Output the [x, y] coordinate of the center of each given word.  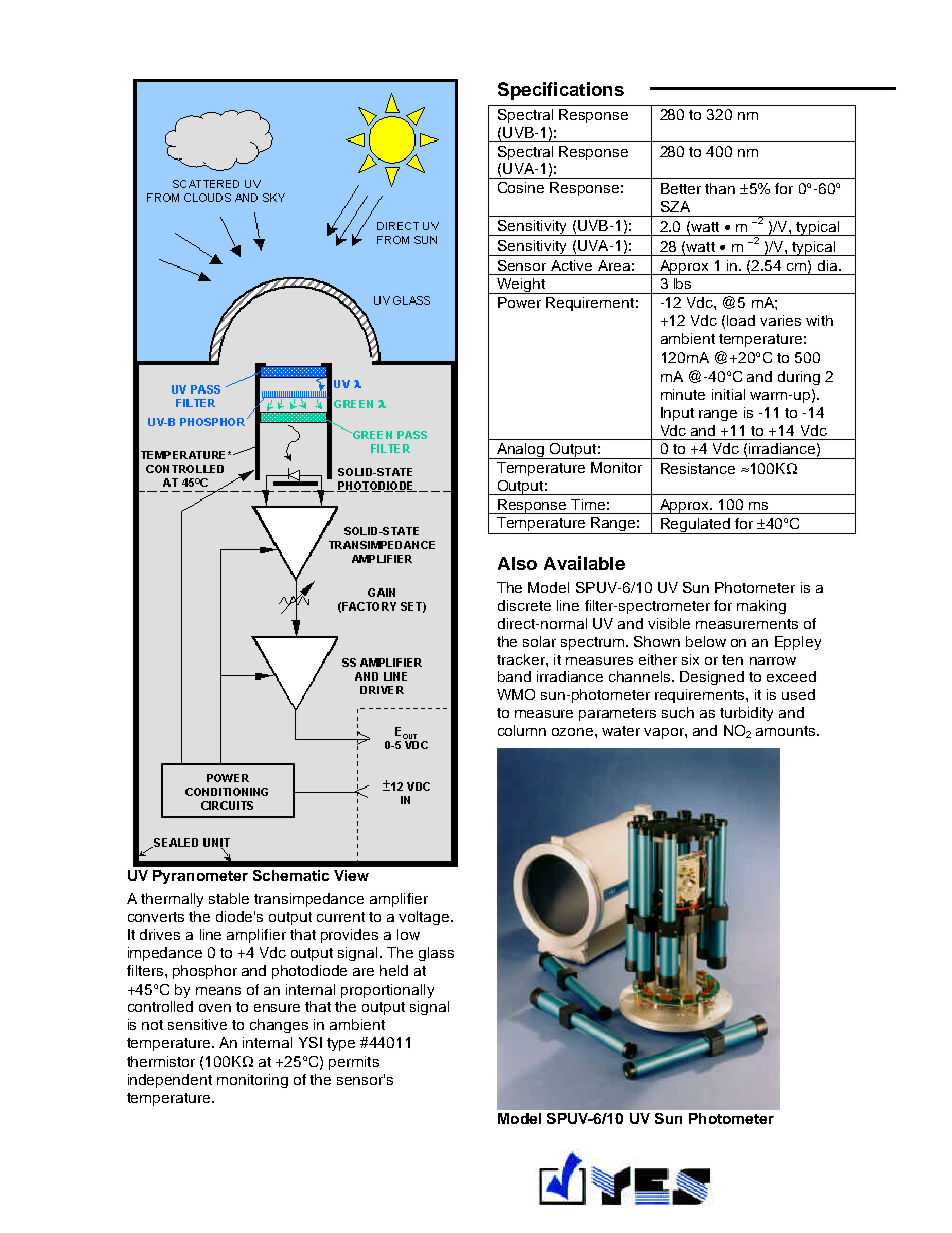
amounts [787, 731]
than [720, 188]
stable [229, 898]
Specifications [561, 91]
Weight [521, 286]
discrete [524, 605]
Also [517, 563]
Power [519, 302]
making [761, 607]
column [522, 730]
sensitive [197, 1024]
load [741, 320]
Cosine [521, 187]
